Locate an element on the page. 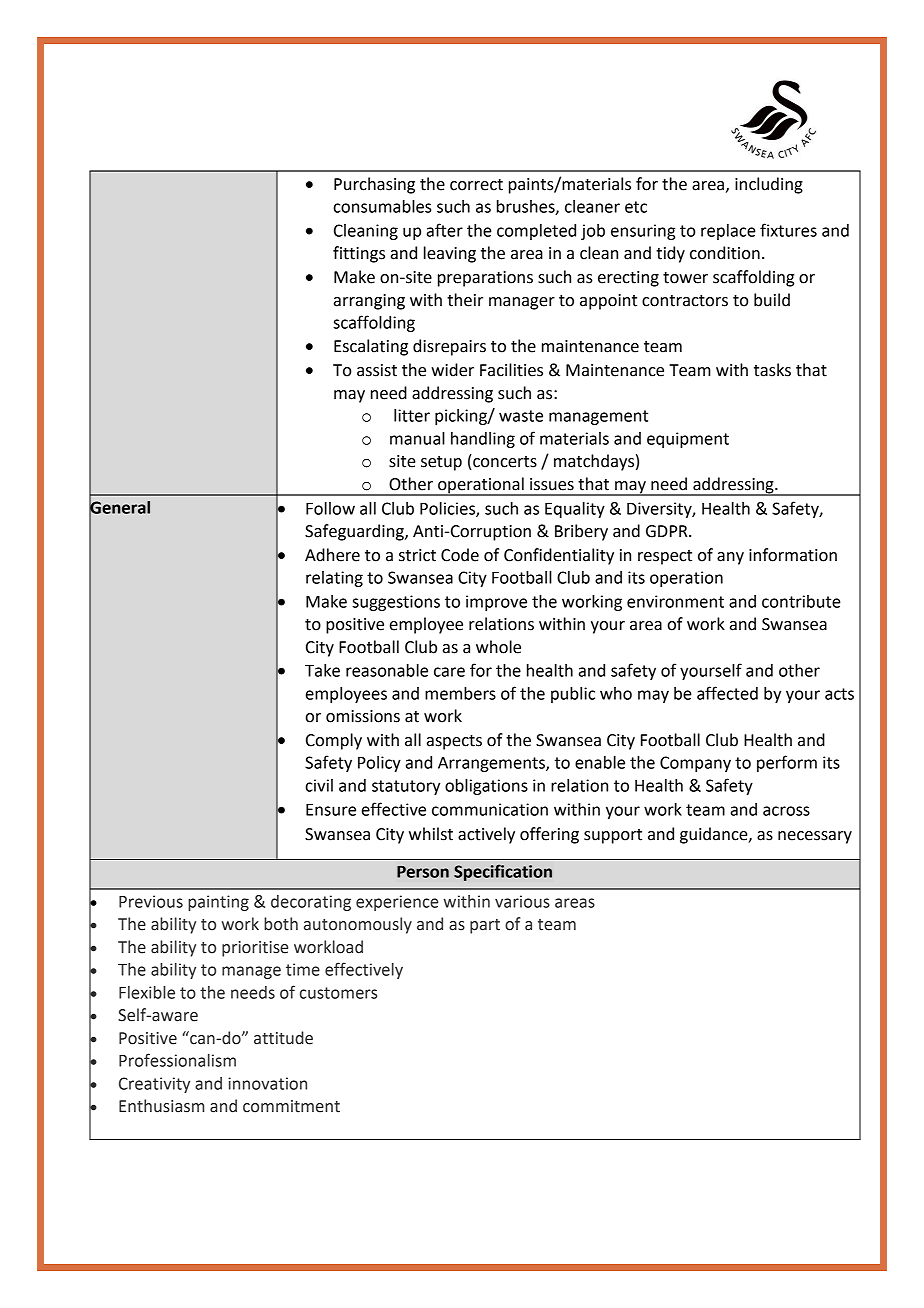  correct is located at coordinates (476, 185).
